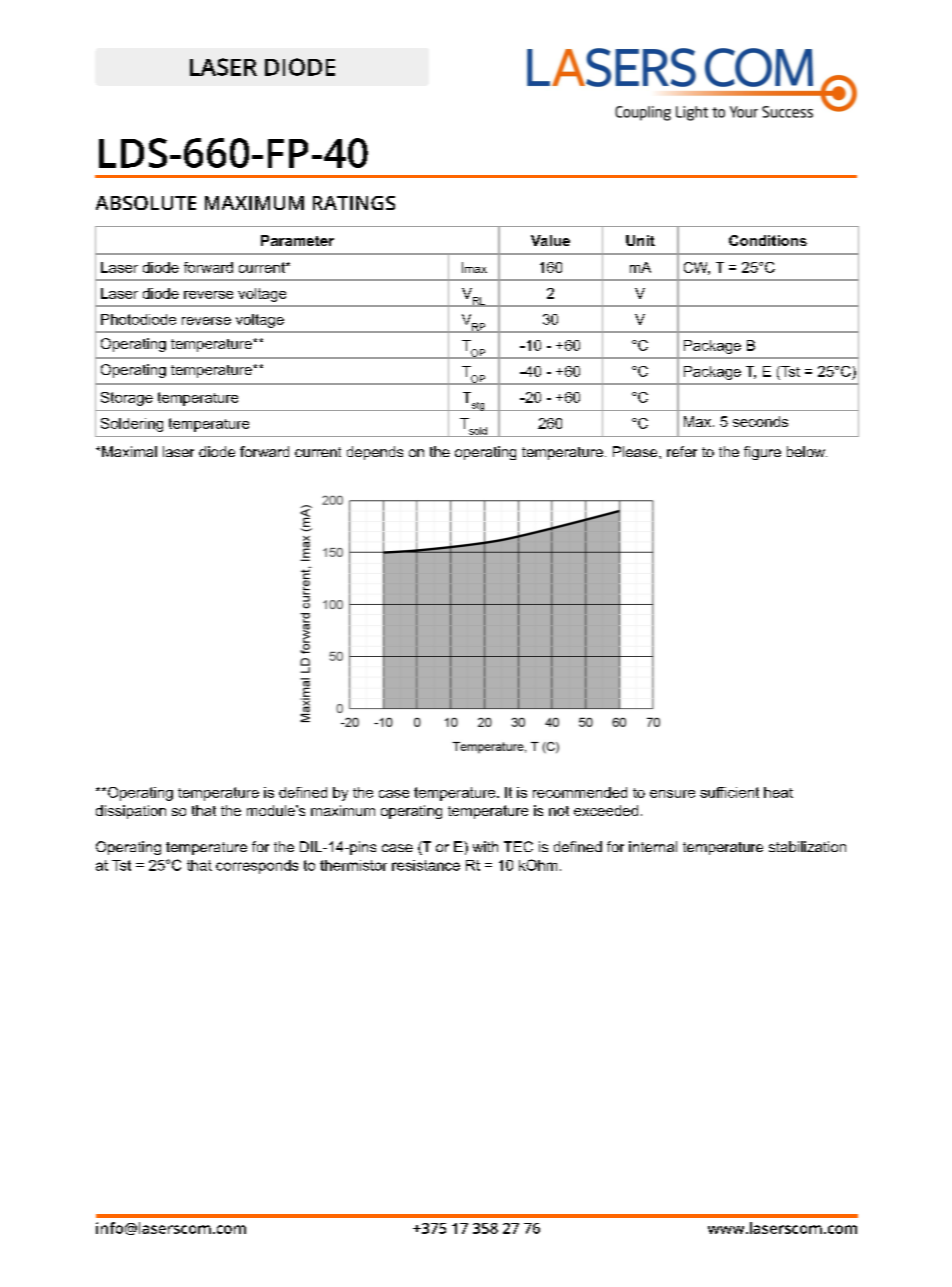 Image resolution: width=952 pixels, height=1287 pixels. Describe the element at coordinates (550, 240) in the page. I see `Value` at that location.
